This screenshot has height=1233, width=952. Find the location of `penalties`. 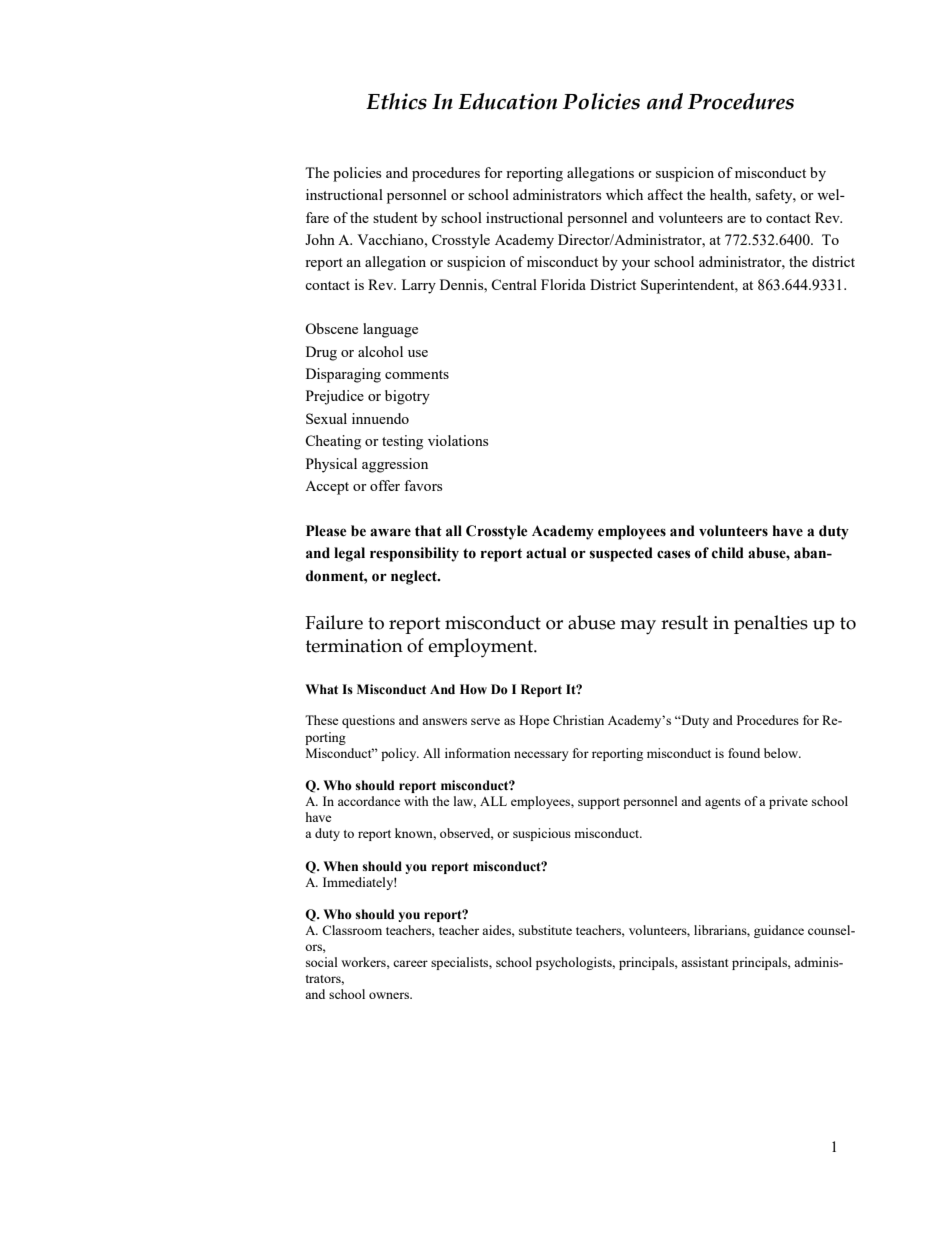

penalties is located at coordinates (771, 624).
